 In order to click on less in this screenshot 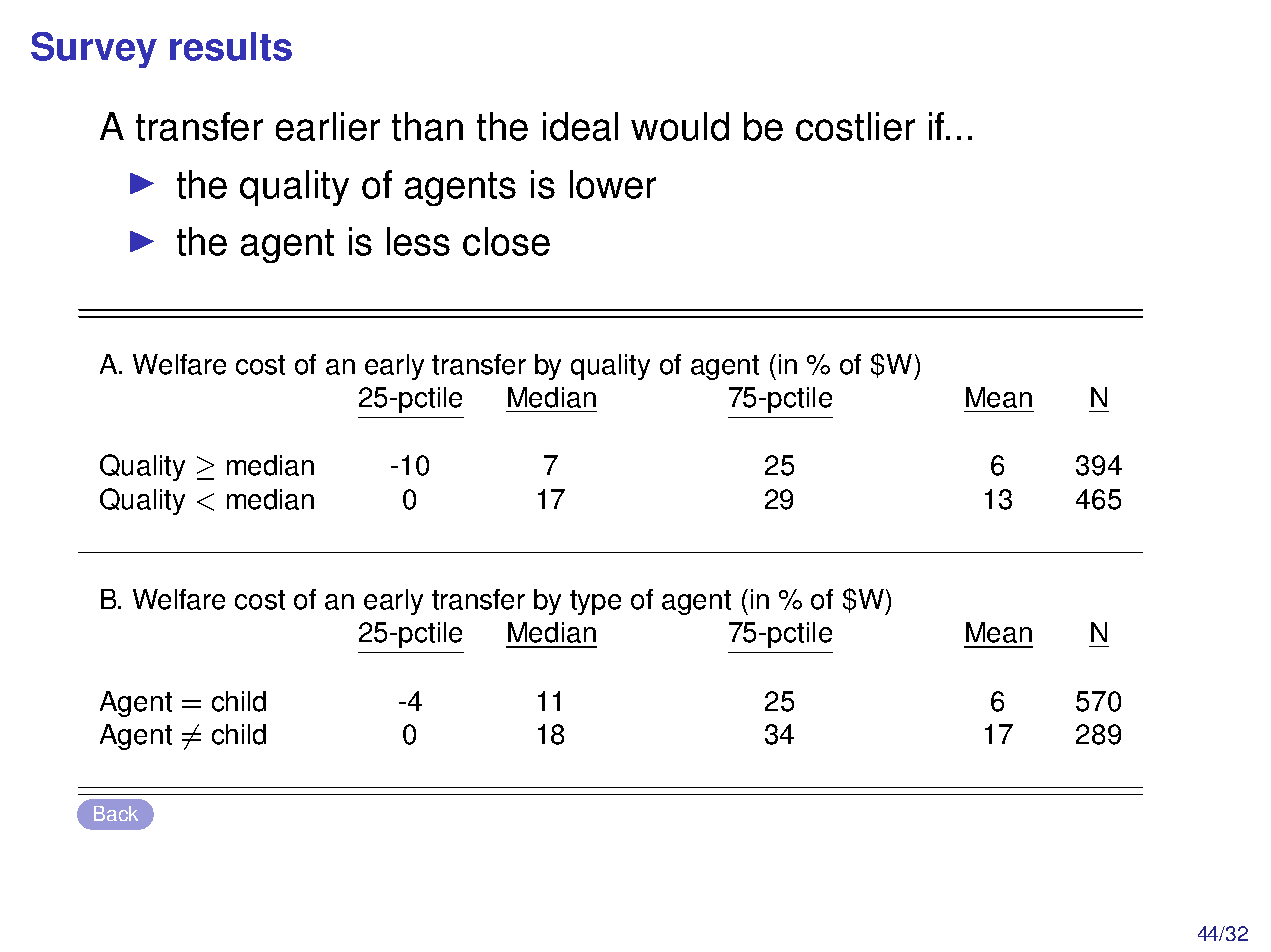, I will do `click(418, 241)`.
